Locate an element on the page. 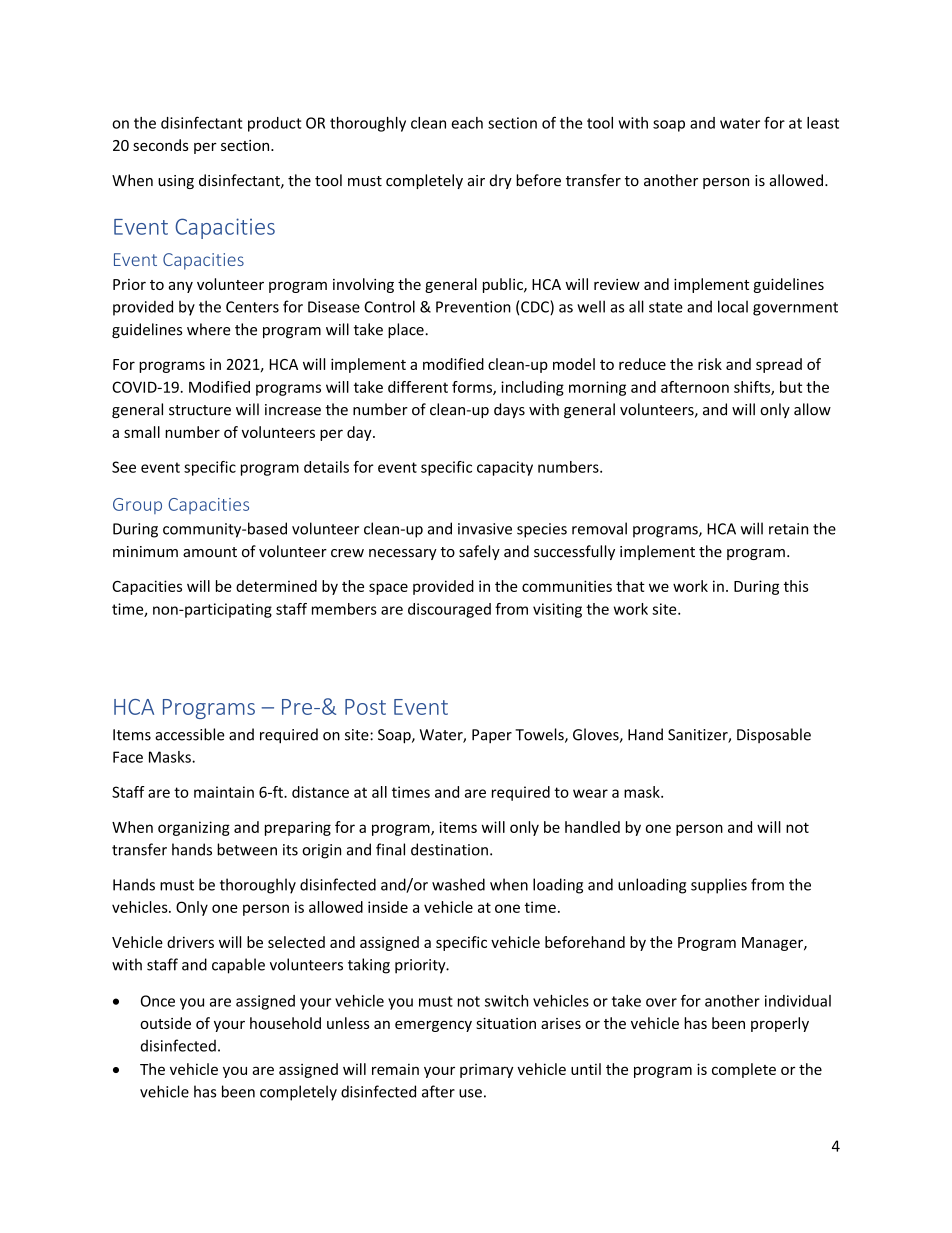  amount is located at coordinates (210, 552).
